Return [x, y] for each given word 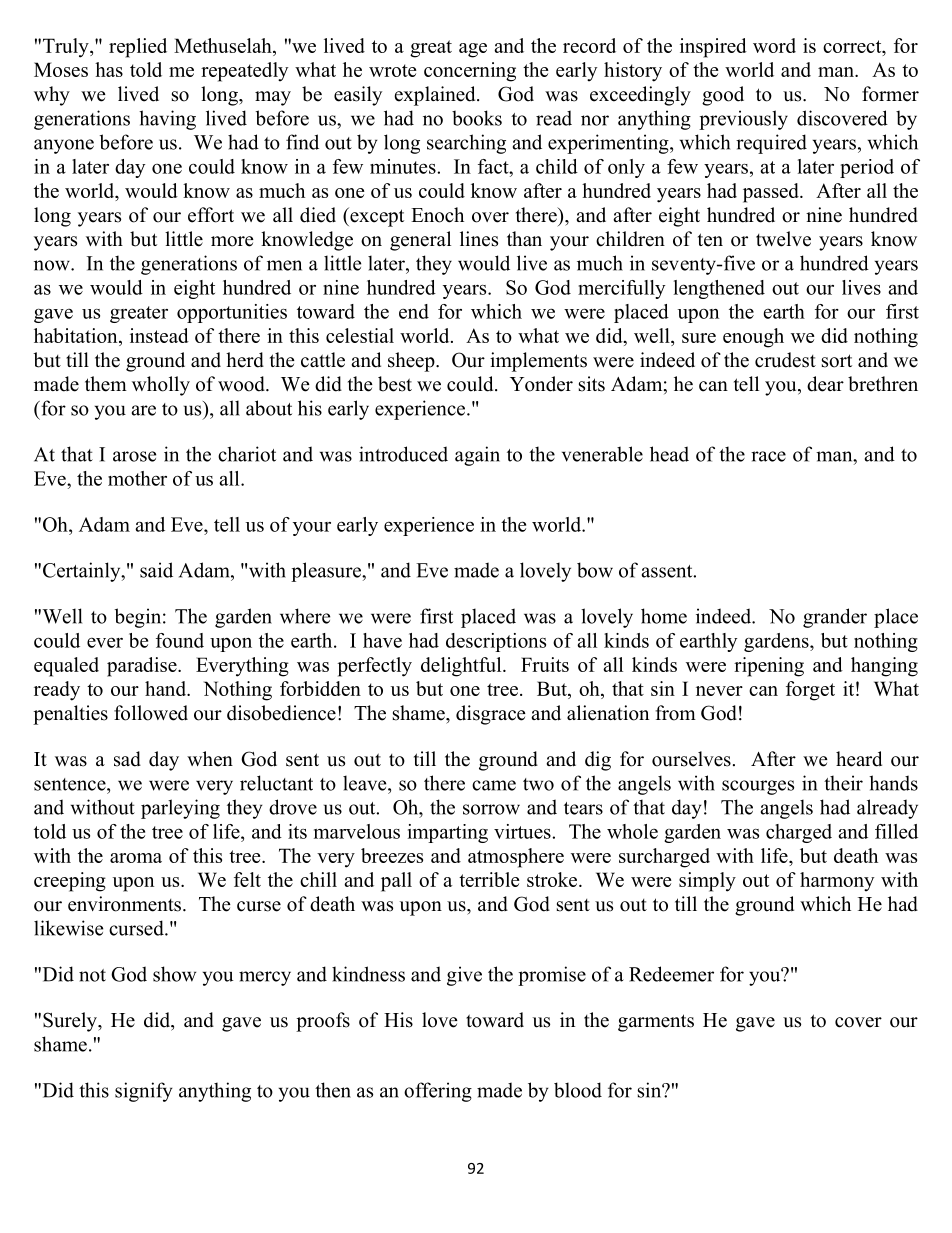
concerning [470, 72]
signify [144, 1092]
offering [438, 1092]
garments [656, 1023]
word [774, 45]
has [109, 69]
